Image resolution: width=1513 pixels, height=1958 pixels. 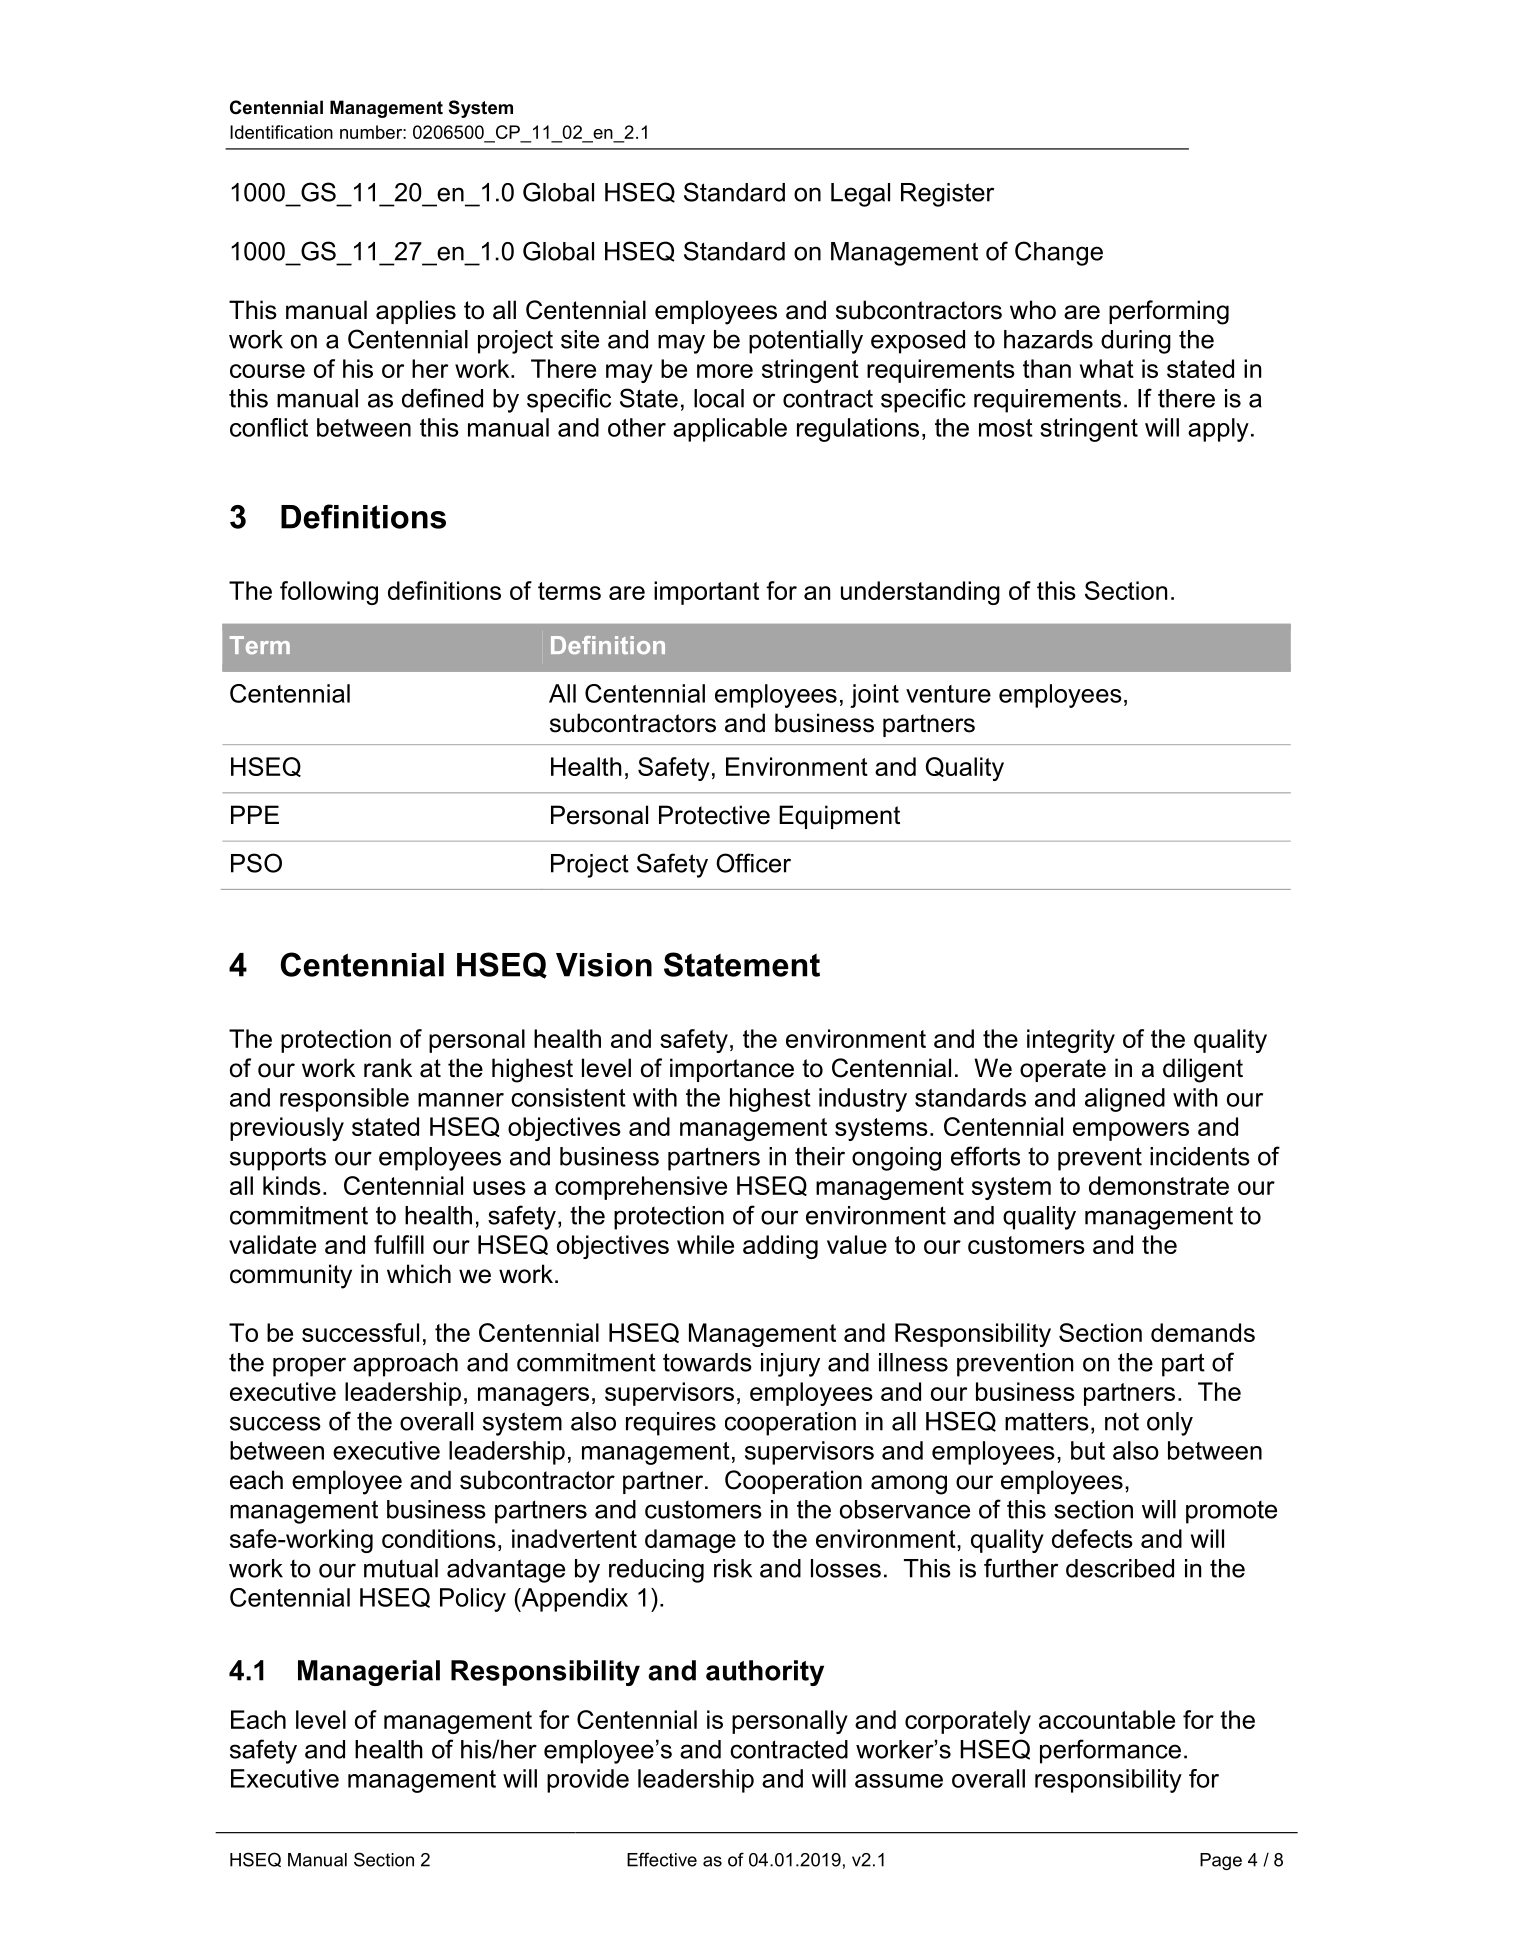 What do you see at coordinates (1059, 253) in the screenshot?
I see `Change` at bounding box center [1059, 253].
